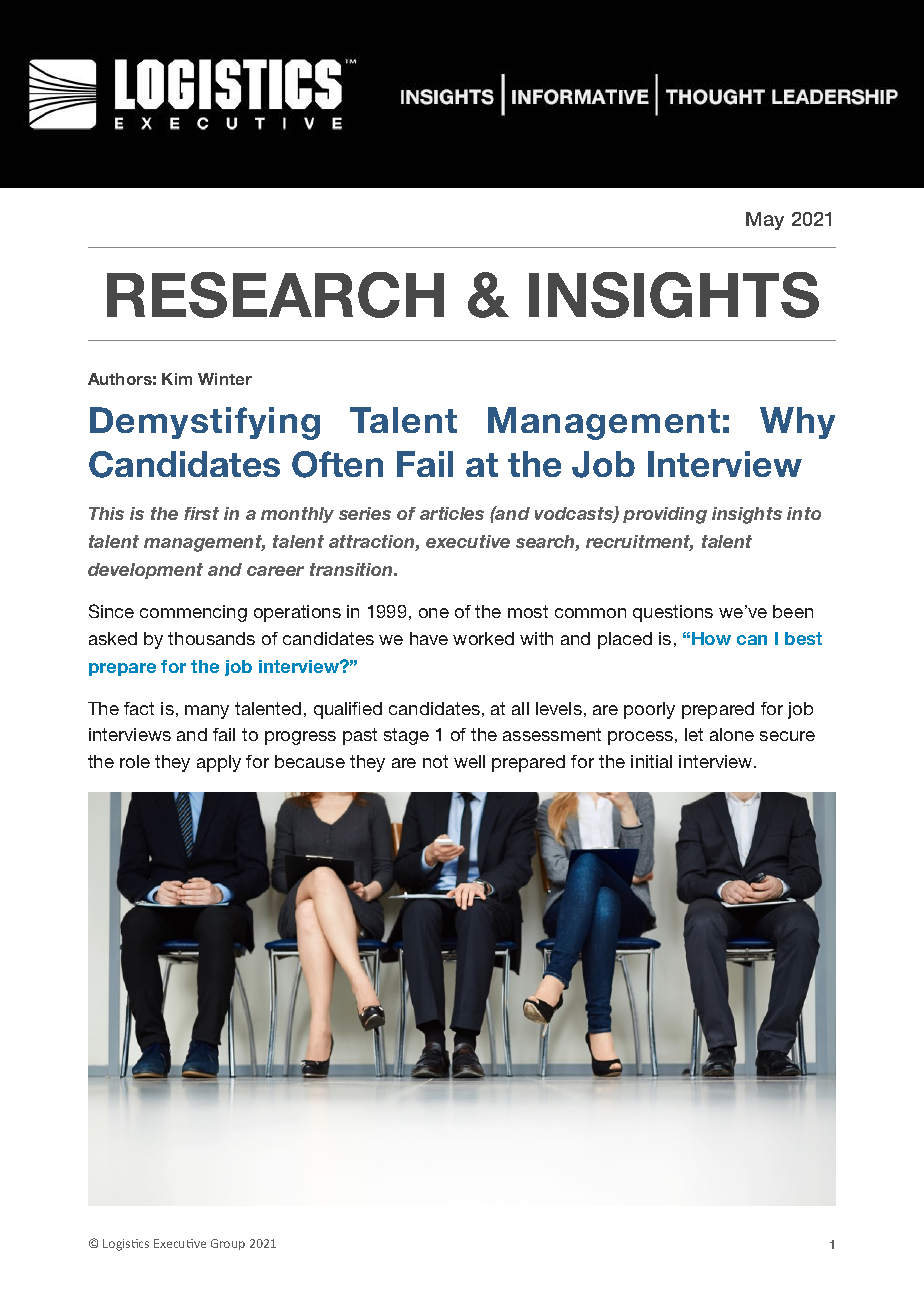 The height and width of the page is (1308, 924). I want to click on providing, so click(665, 515).
